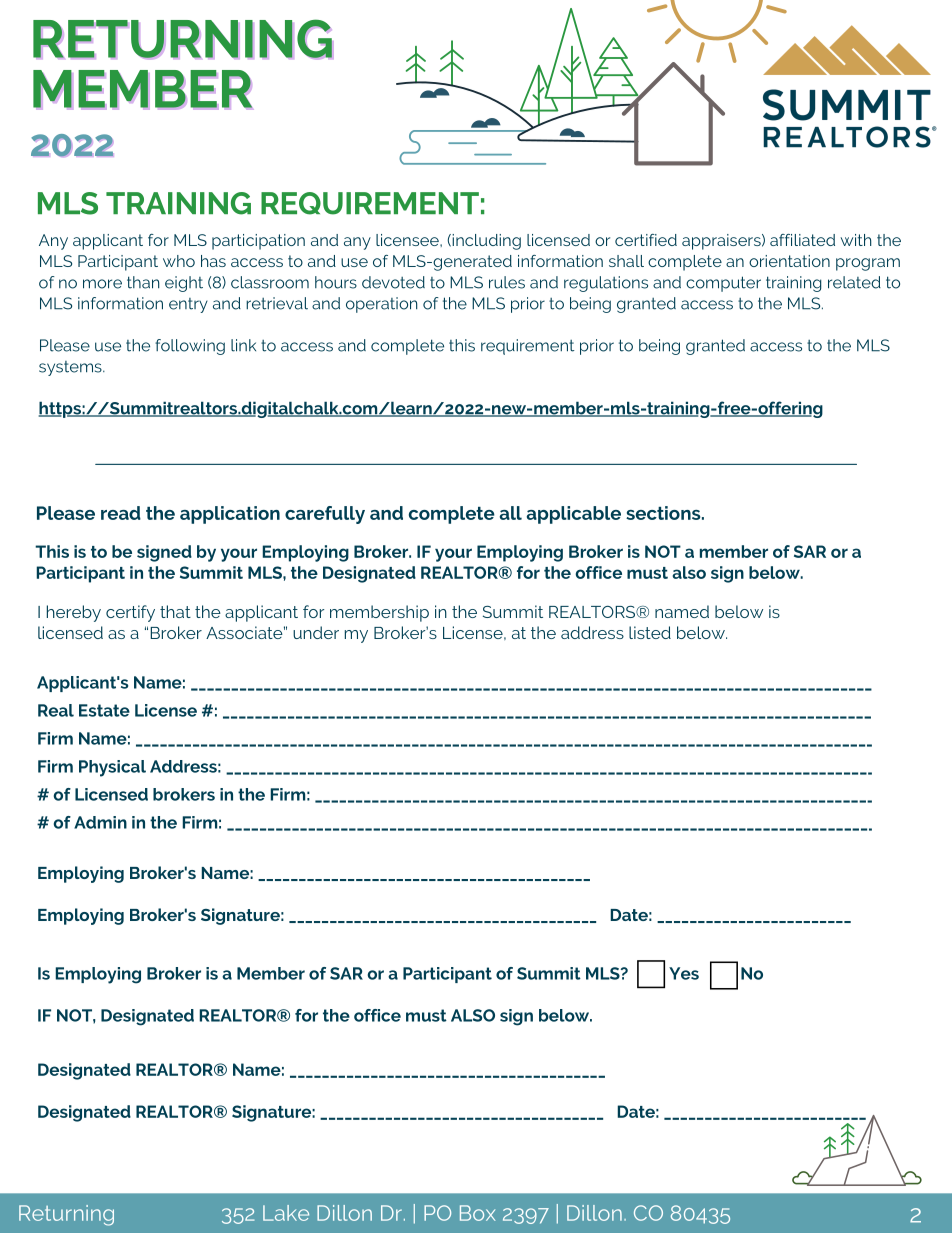 The image size is (952, 1233). Describe the element at coordinates (684, 973) in the image. I see `Yes` at that location.
